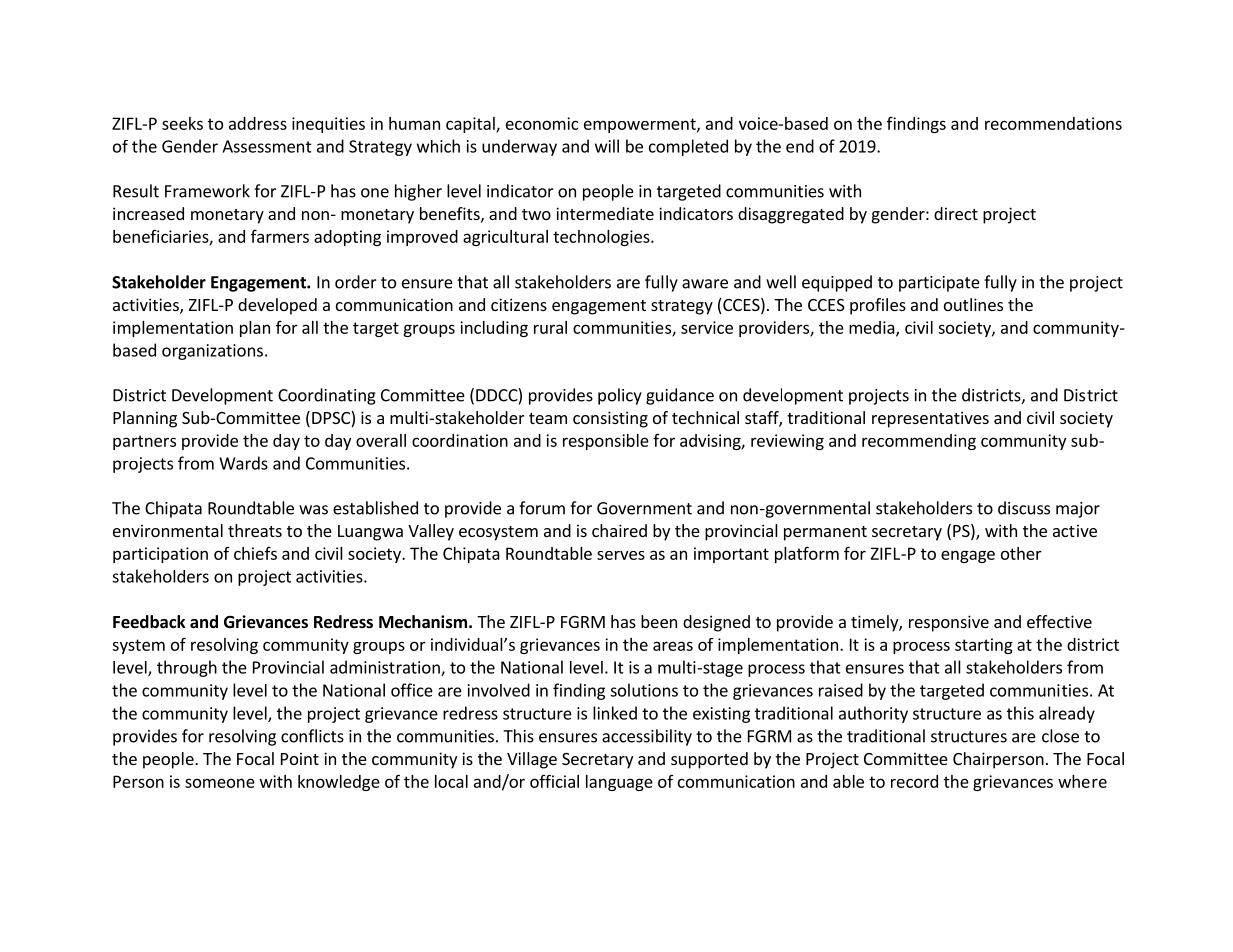 This image has height=952, width=1233. I want to click on language, so click(619, 783).
